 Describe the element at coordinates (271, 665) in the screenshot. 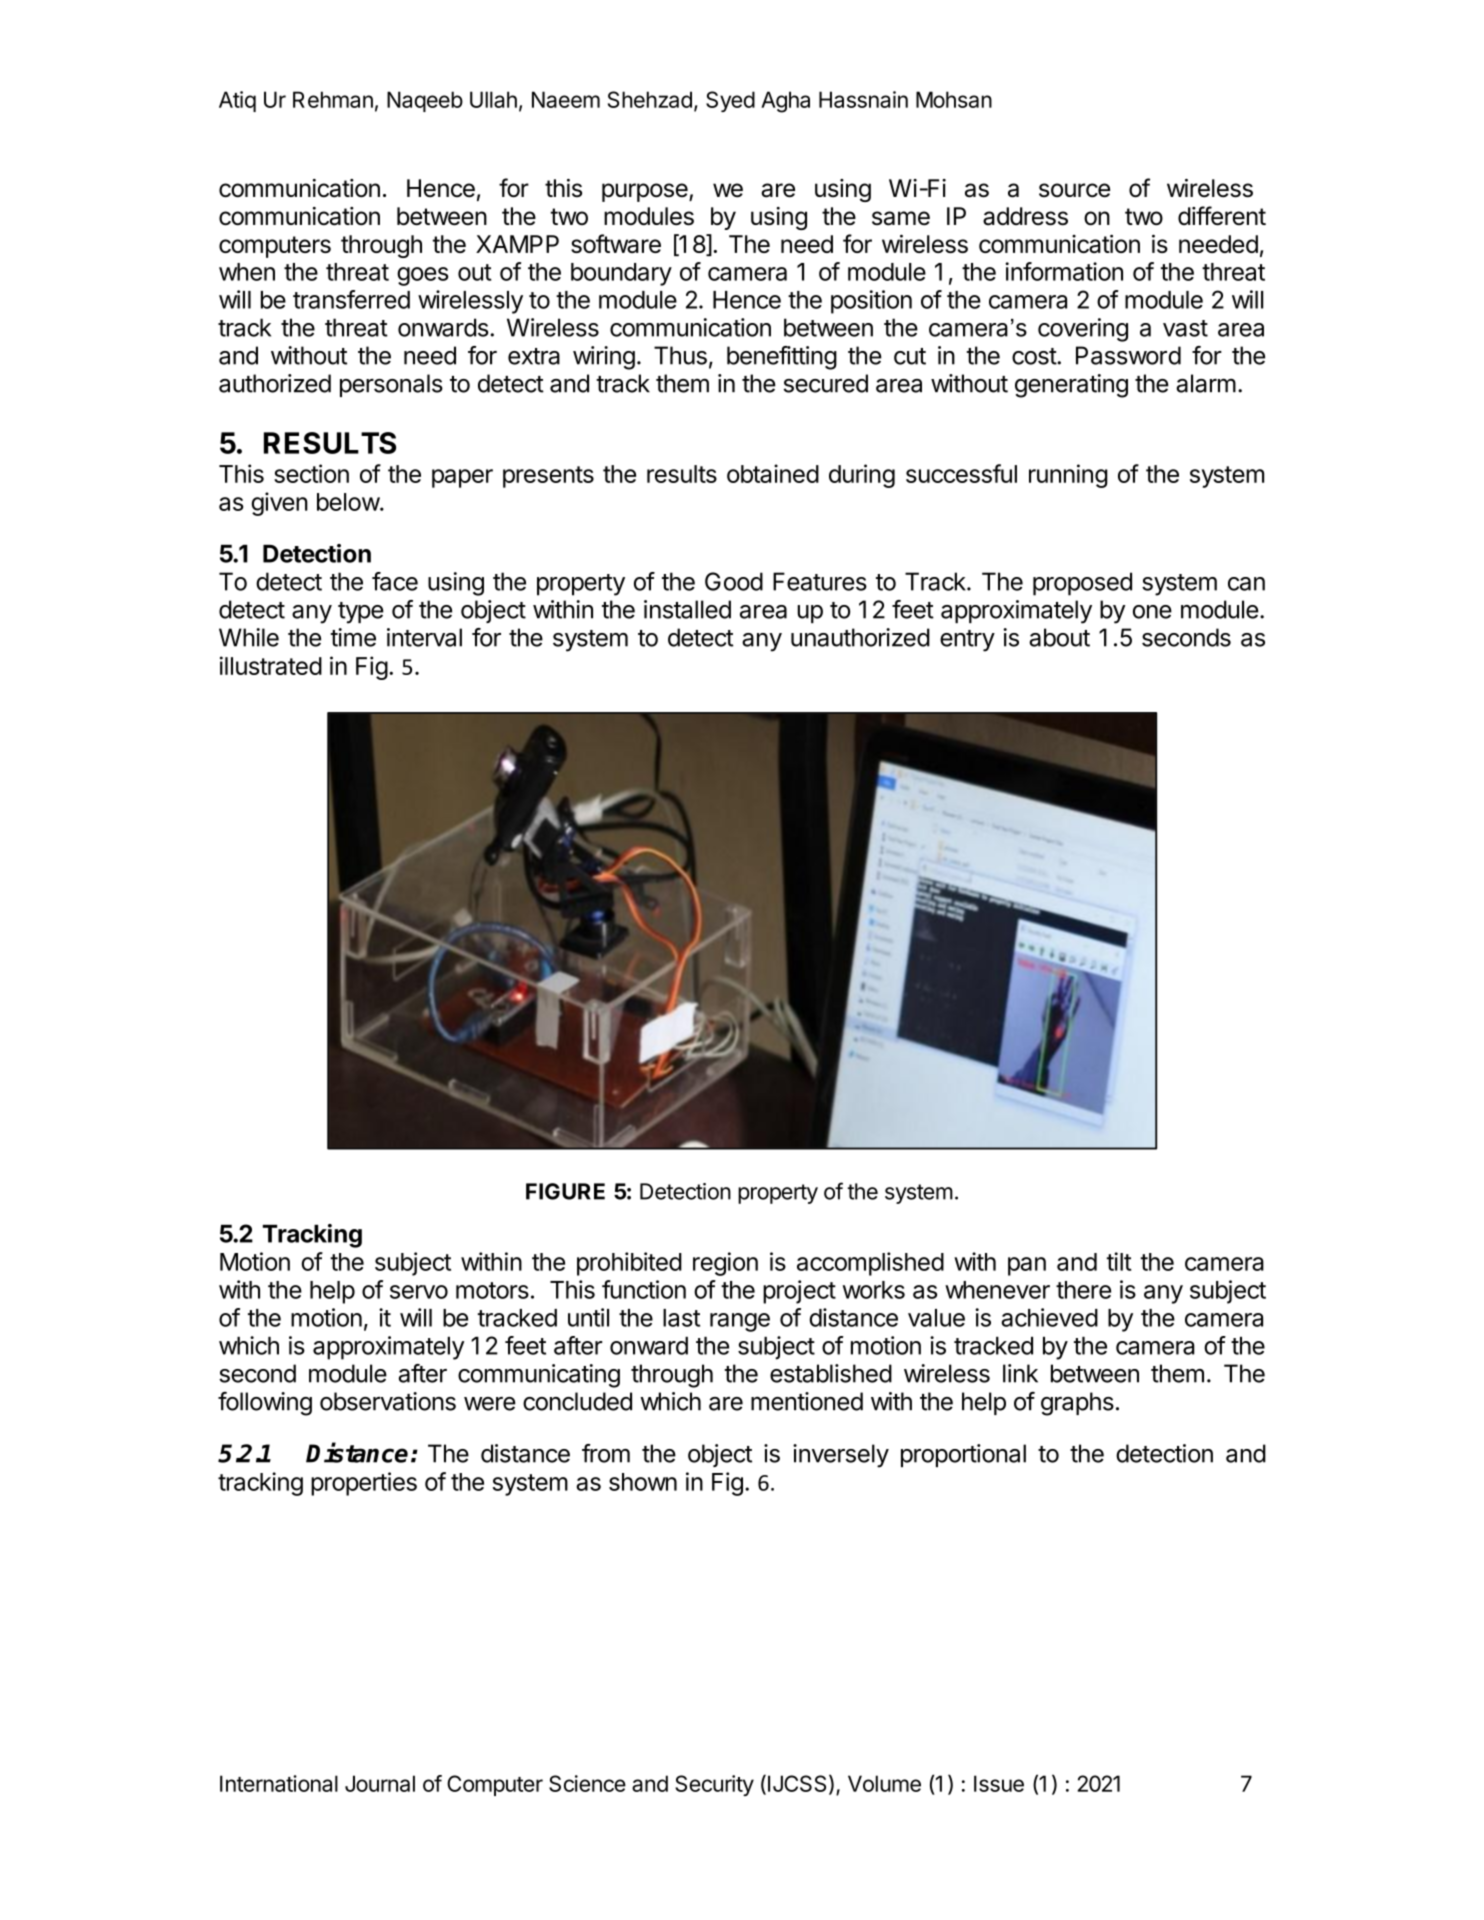

I see `illustrated` at that location.
